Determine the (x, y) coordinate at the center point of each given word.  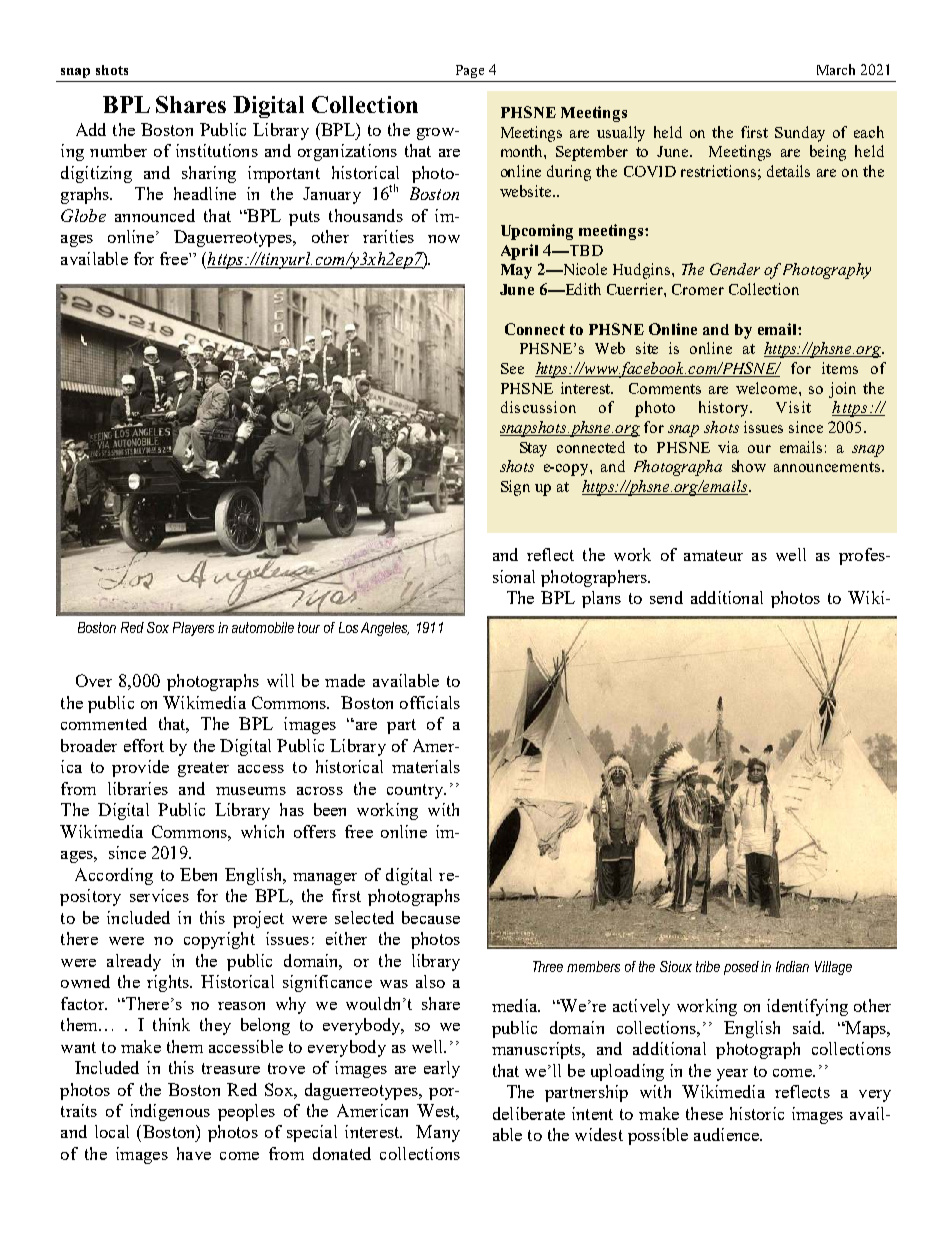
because (431, 917)
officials (430, 702)
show (749, 466)
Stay (533, 449)
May (516, 271)
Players (193, 629)
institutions (217, 150)
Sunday (800, 134)
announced (155, 215)
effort (144, 745)
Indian (792, 966)
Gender (735, 269)
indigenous (170, 1112)
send (666, 597)
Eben (198, 874)
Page (470, 71)
